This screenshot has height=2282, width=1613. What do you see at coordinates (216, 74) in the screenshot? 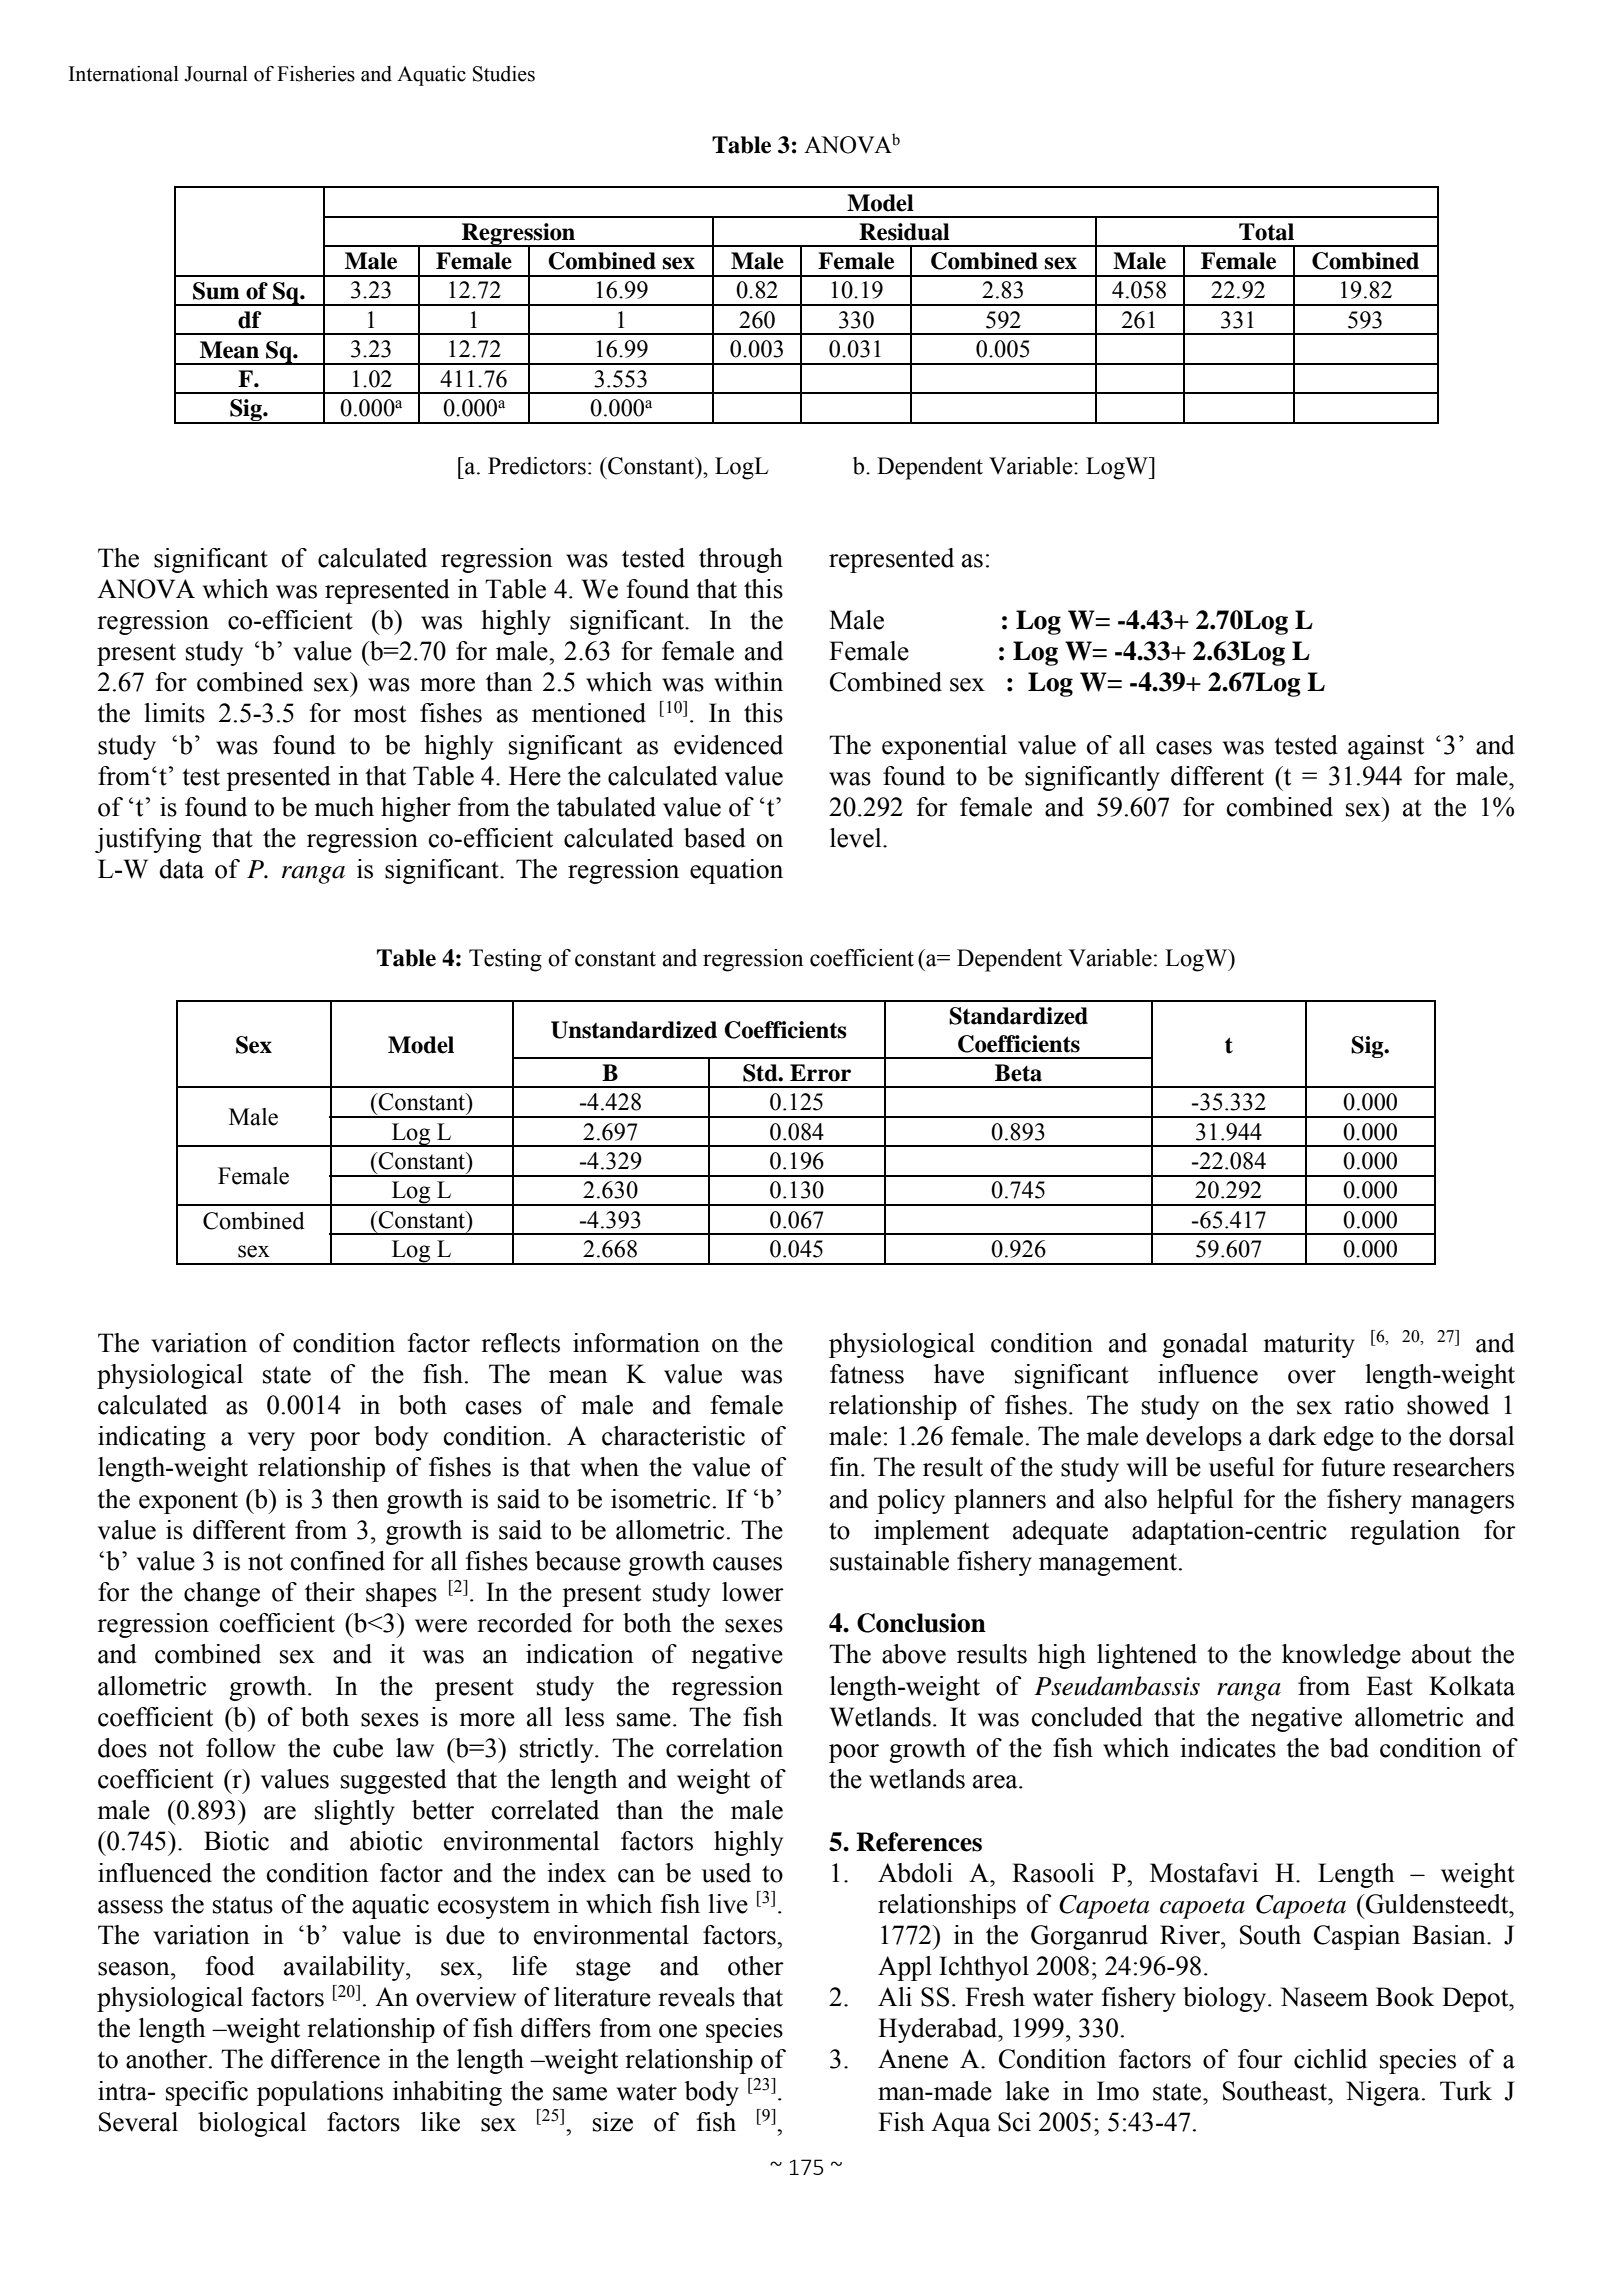
I see `Journal` at bounding box center [216, 74].
